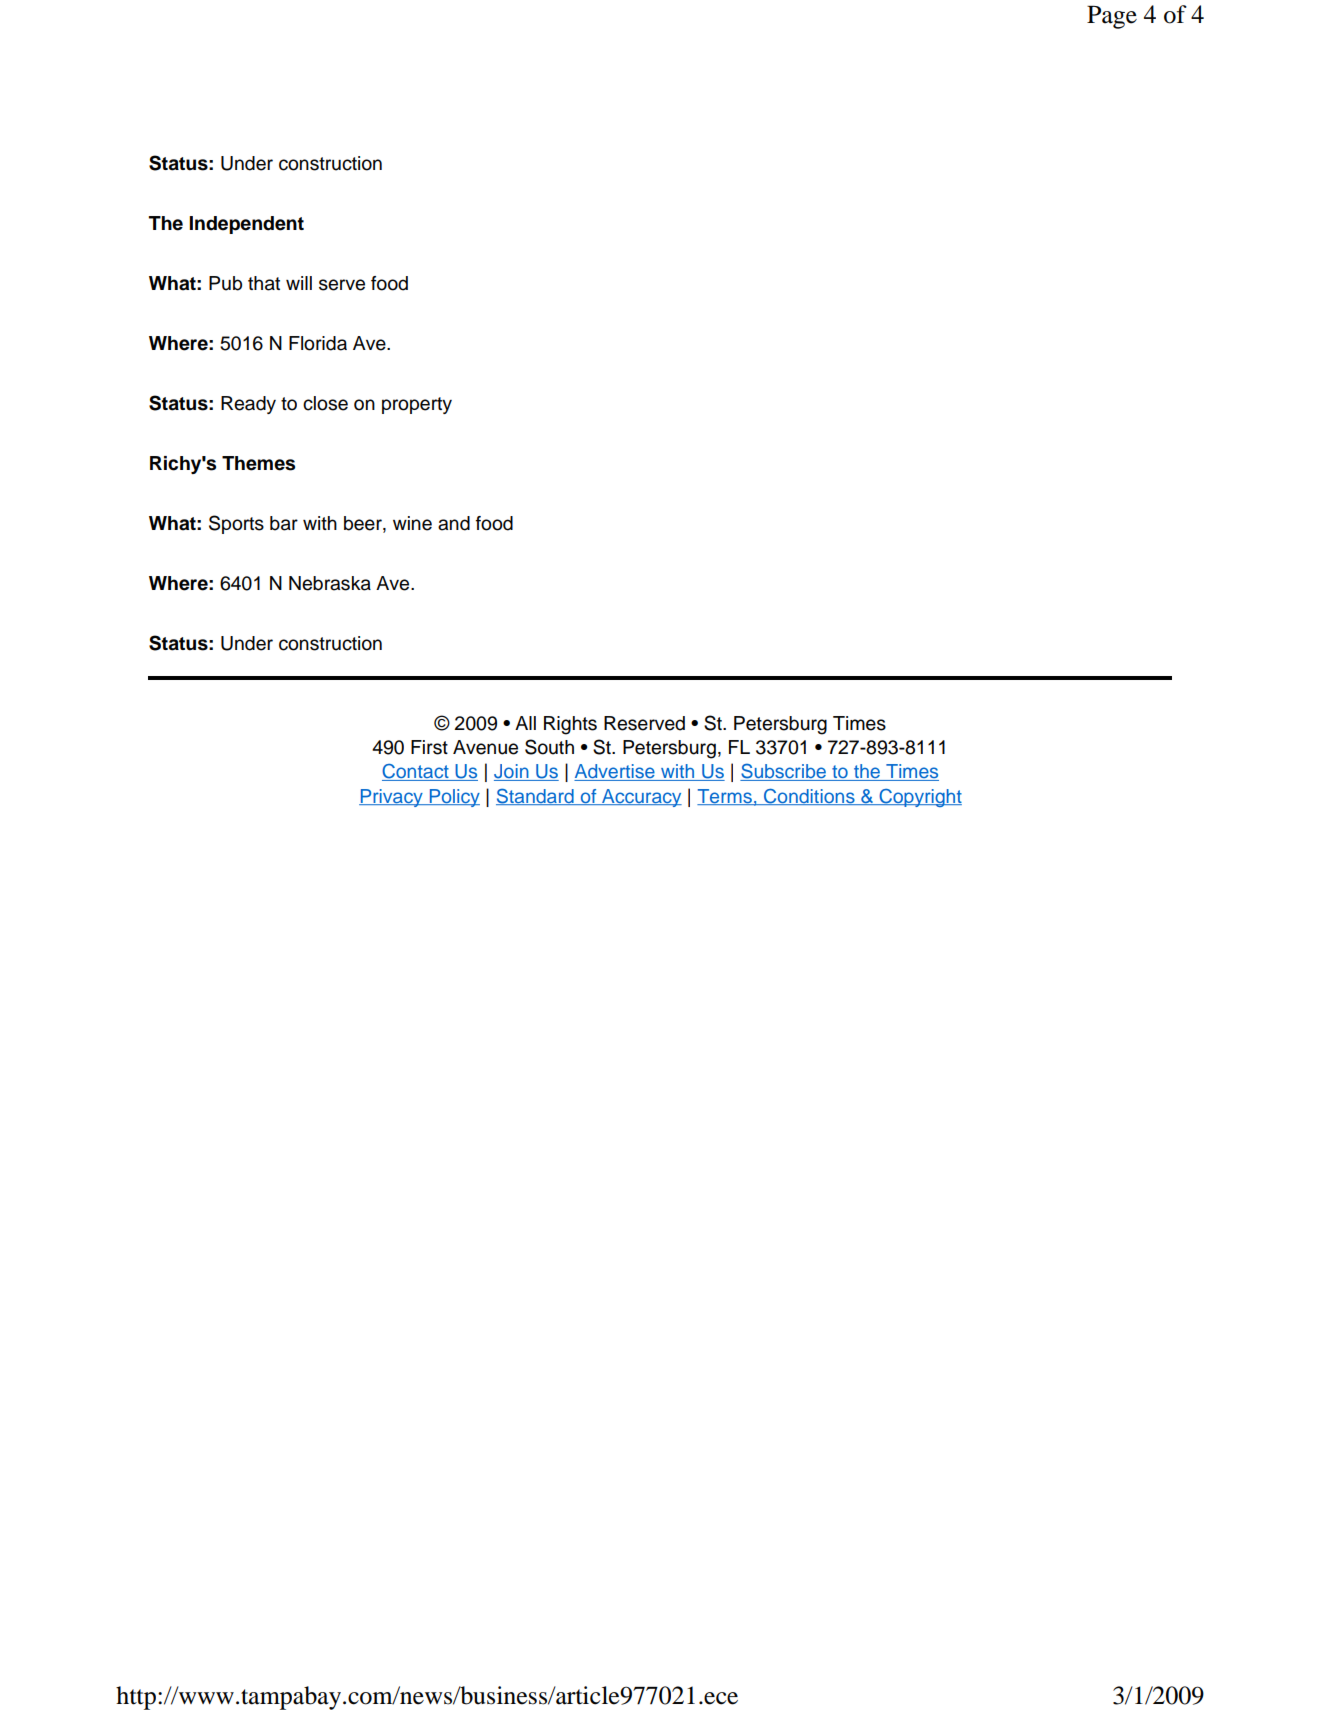 Image resolution: width=1321 pixels, height=1710 pixels. Describe the element at coordinates (784, 772) in the page. I see `Subscribe` at that location.
